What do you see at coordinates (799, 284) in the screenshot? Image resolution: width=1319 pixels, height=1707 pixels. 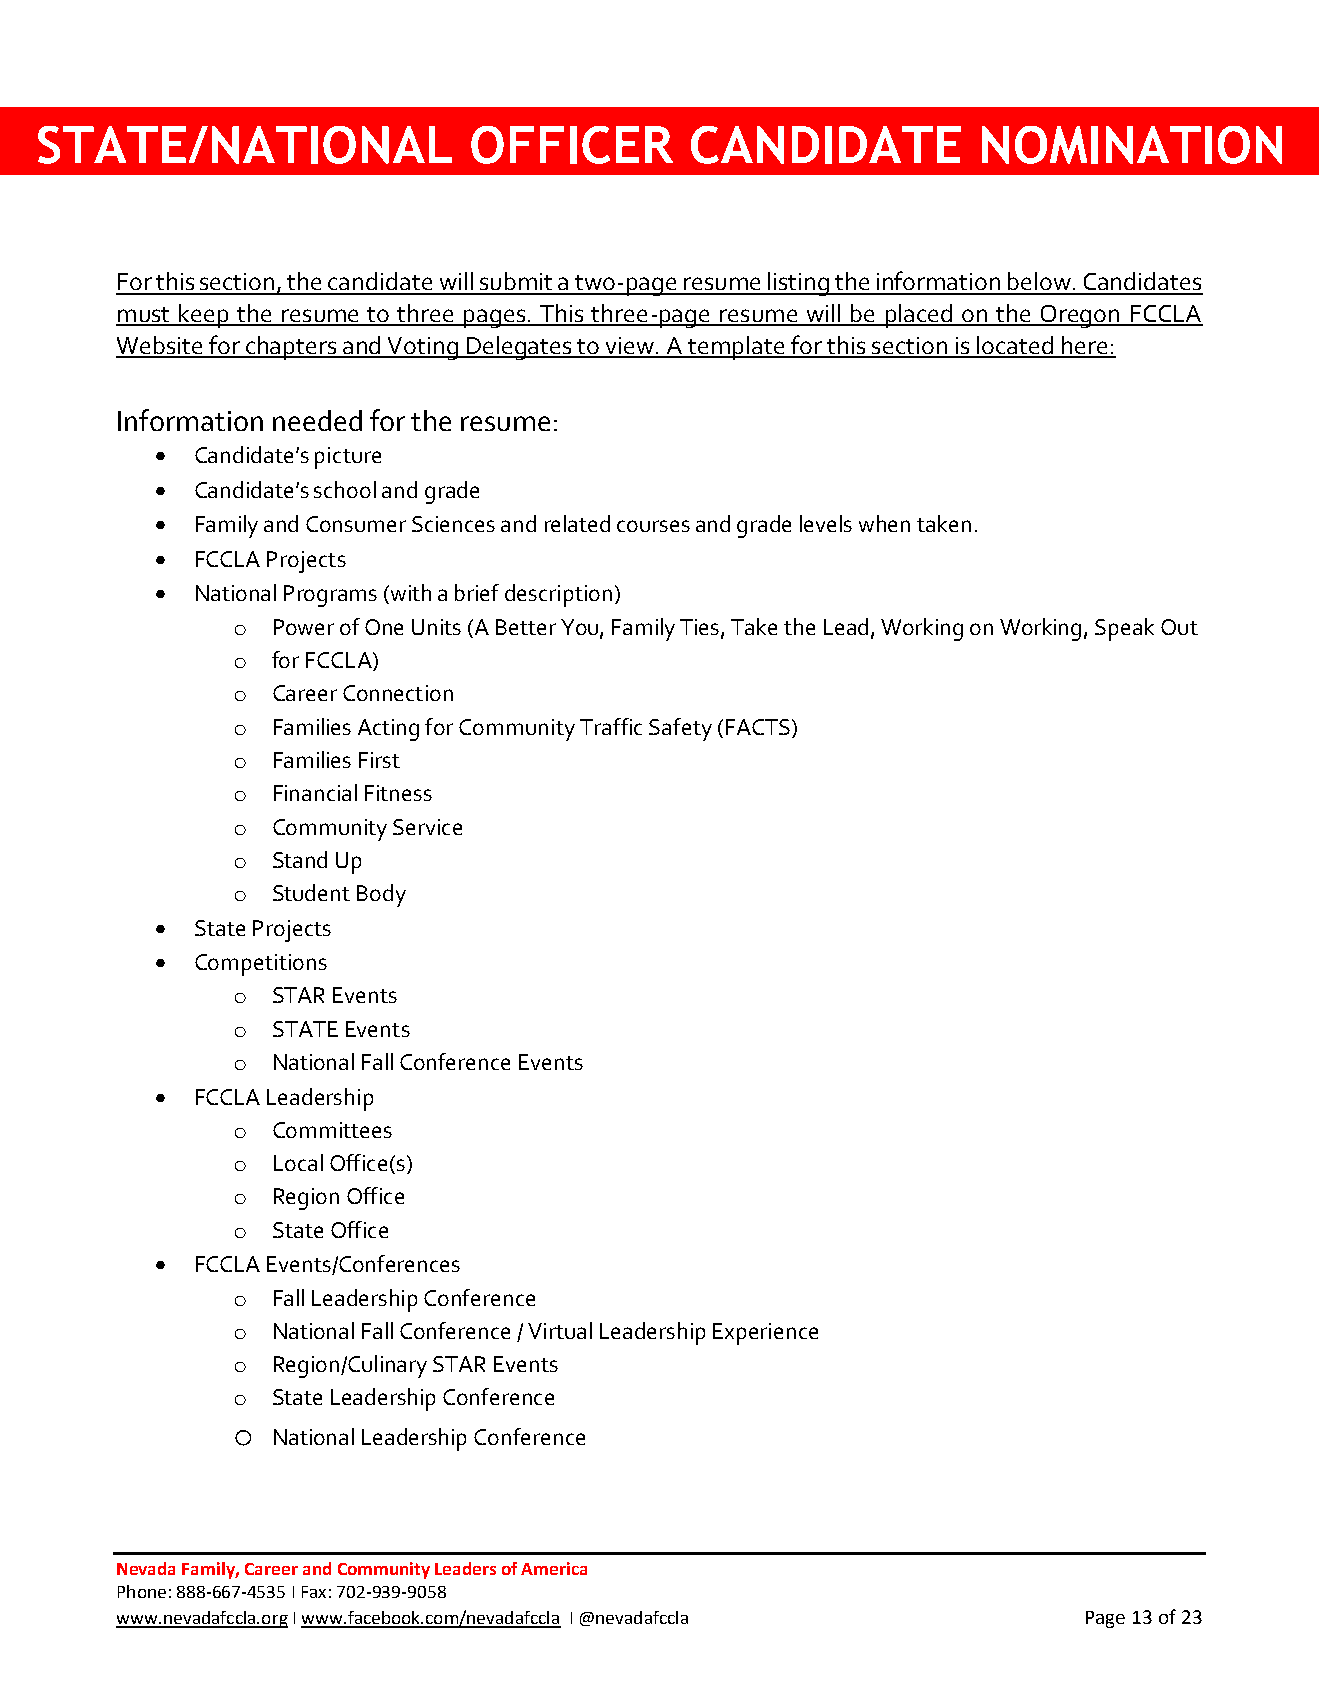 I see `listing` at bounding box center [799, 284].
